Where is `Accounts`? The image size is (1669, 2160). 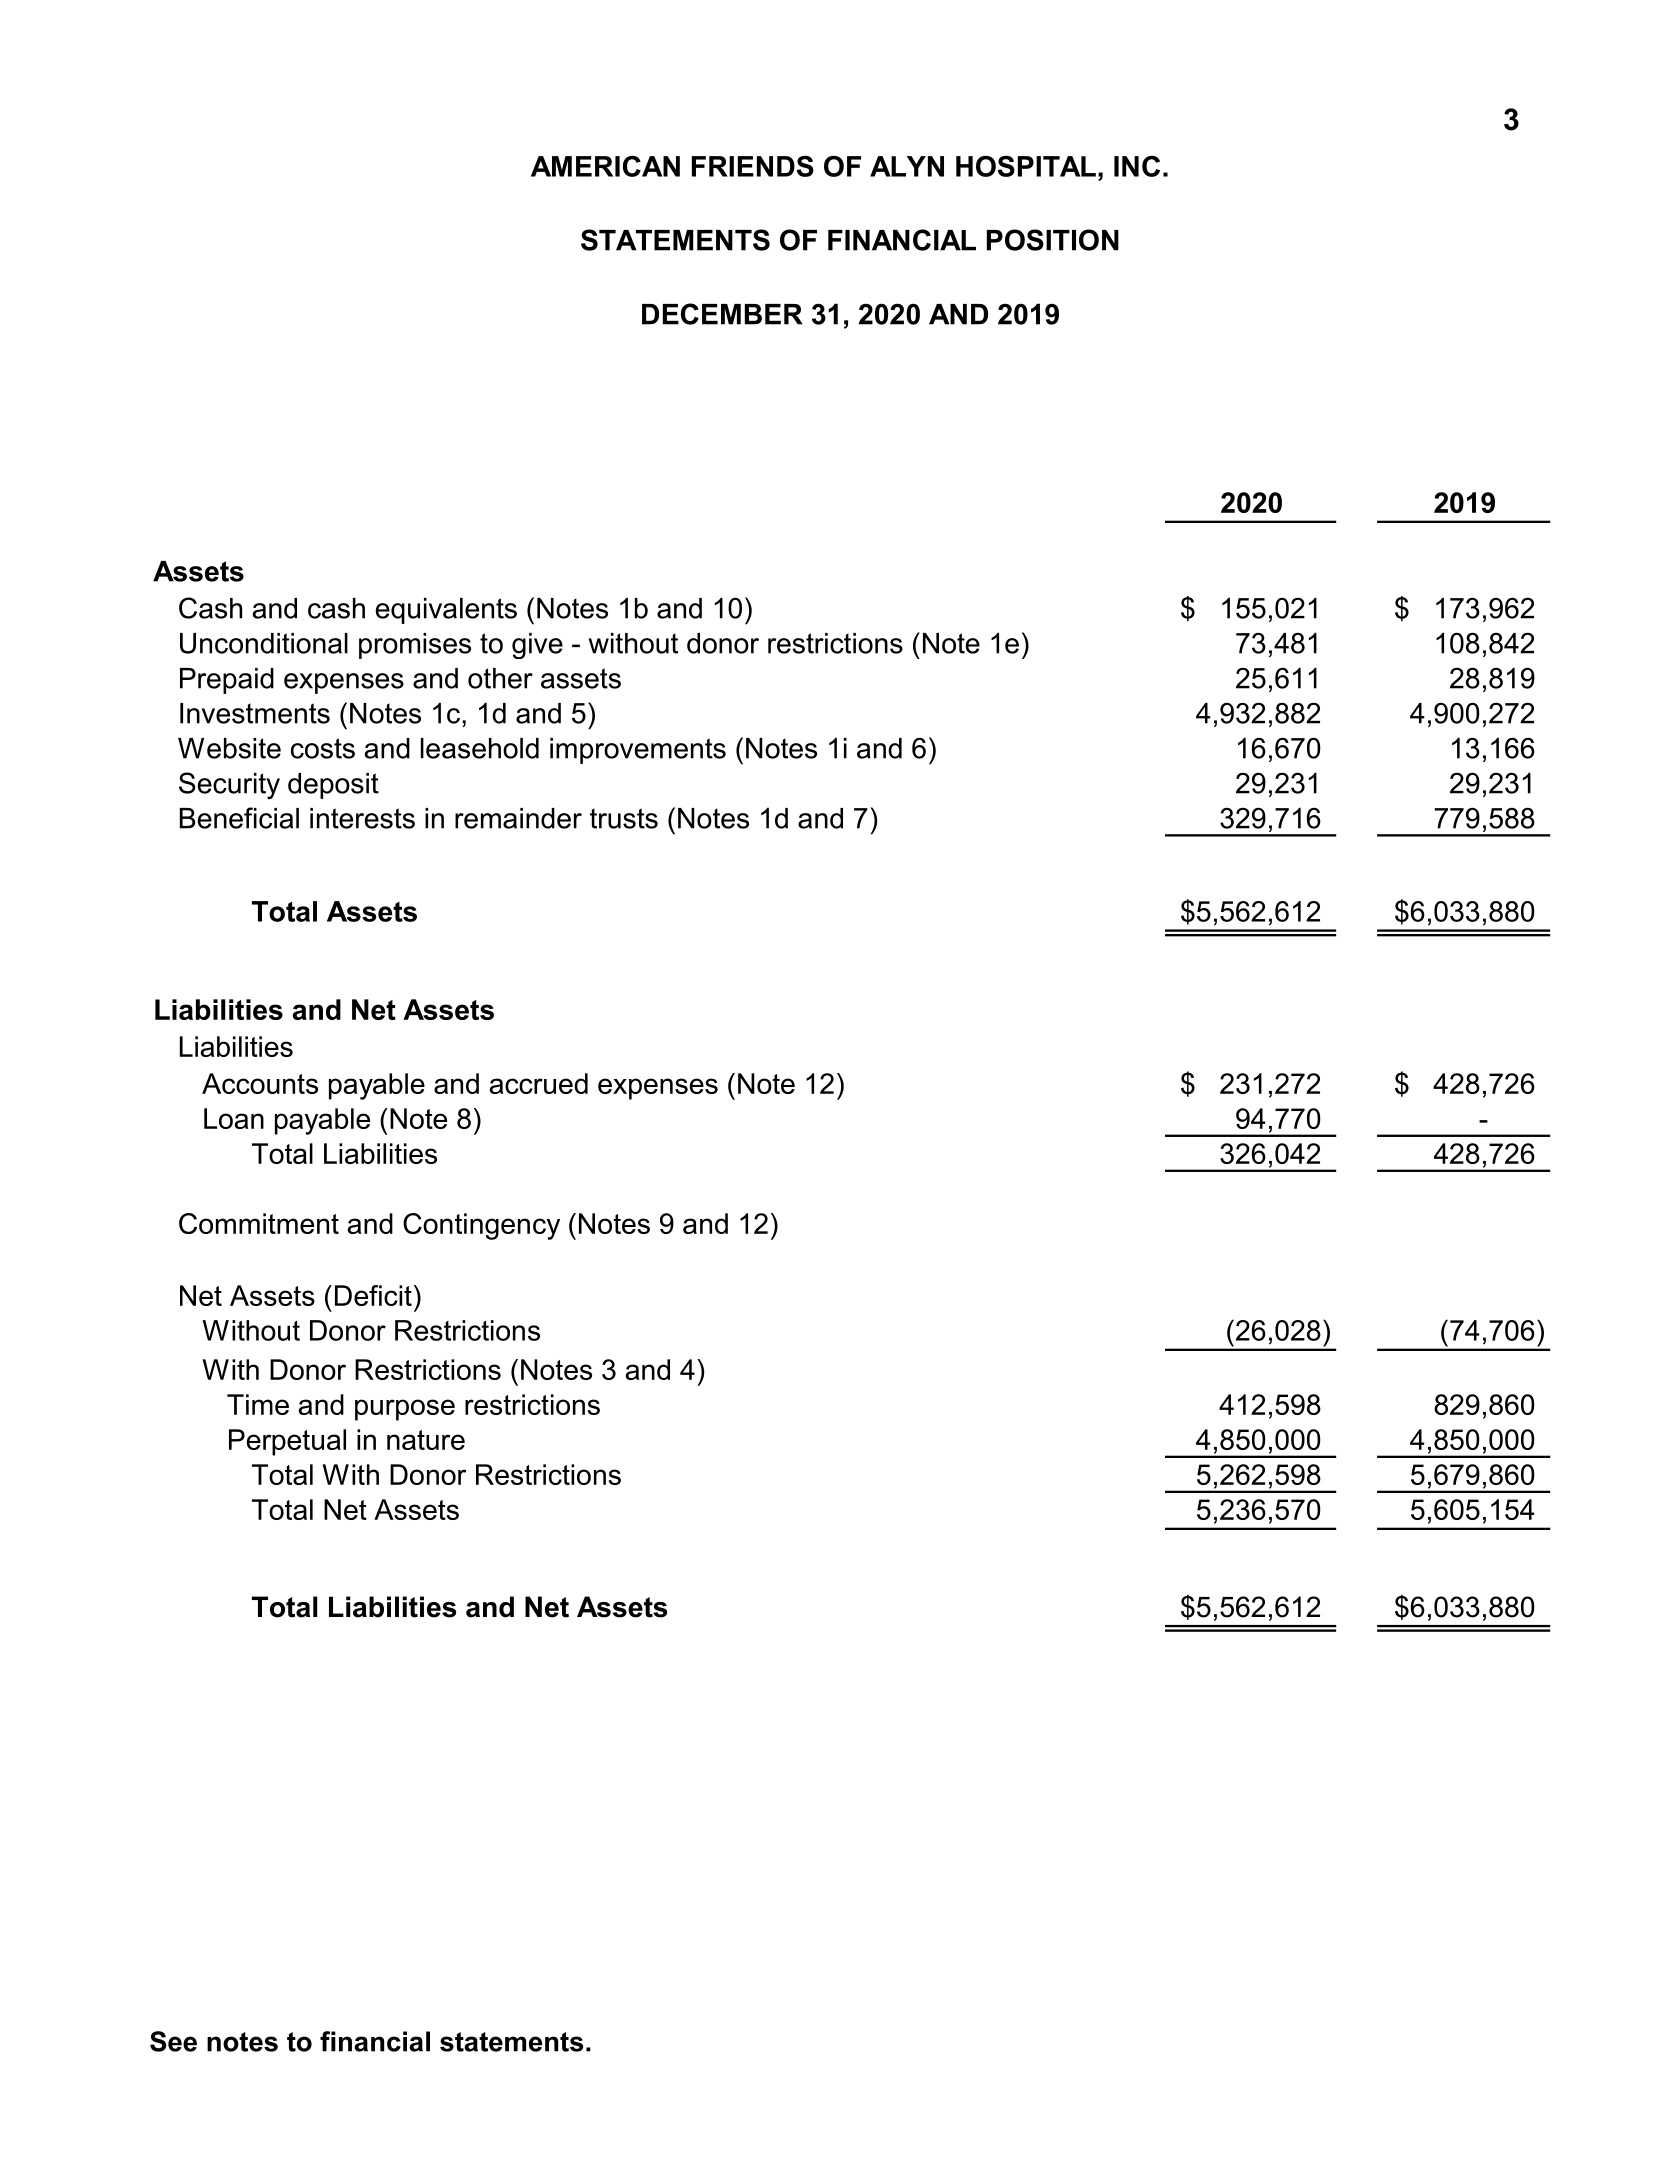 Accounts is located at coordinates (260, 1083).
